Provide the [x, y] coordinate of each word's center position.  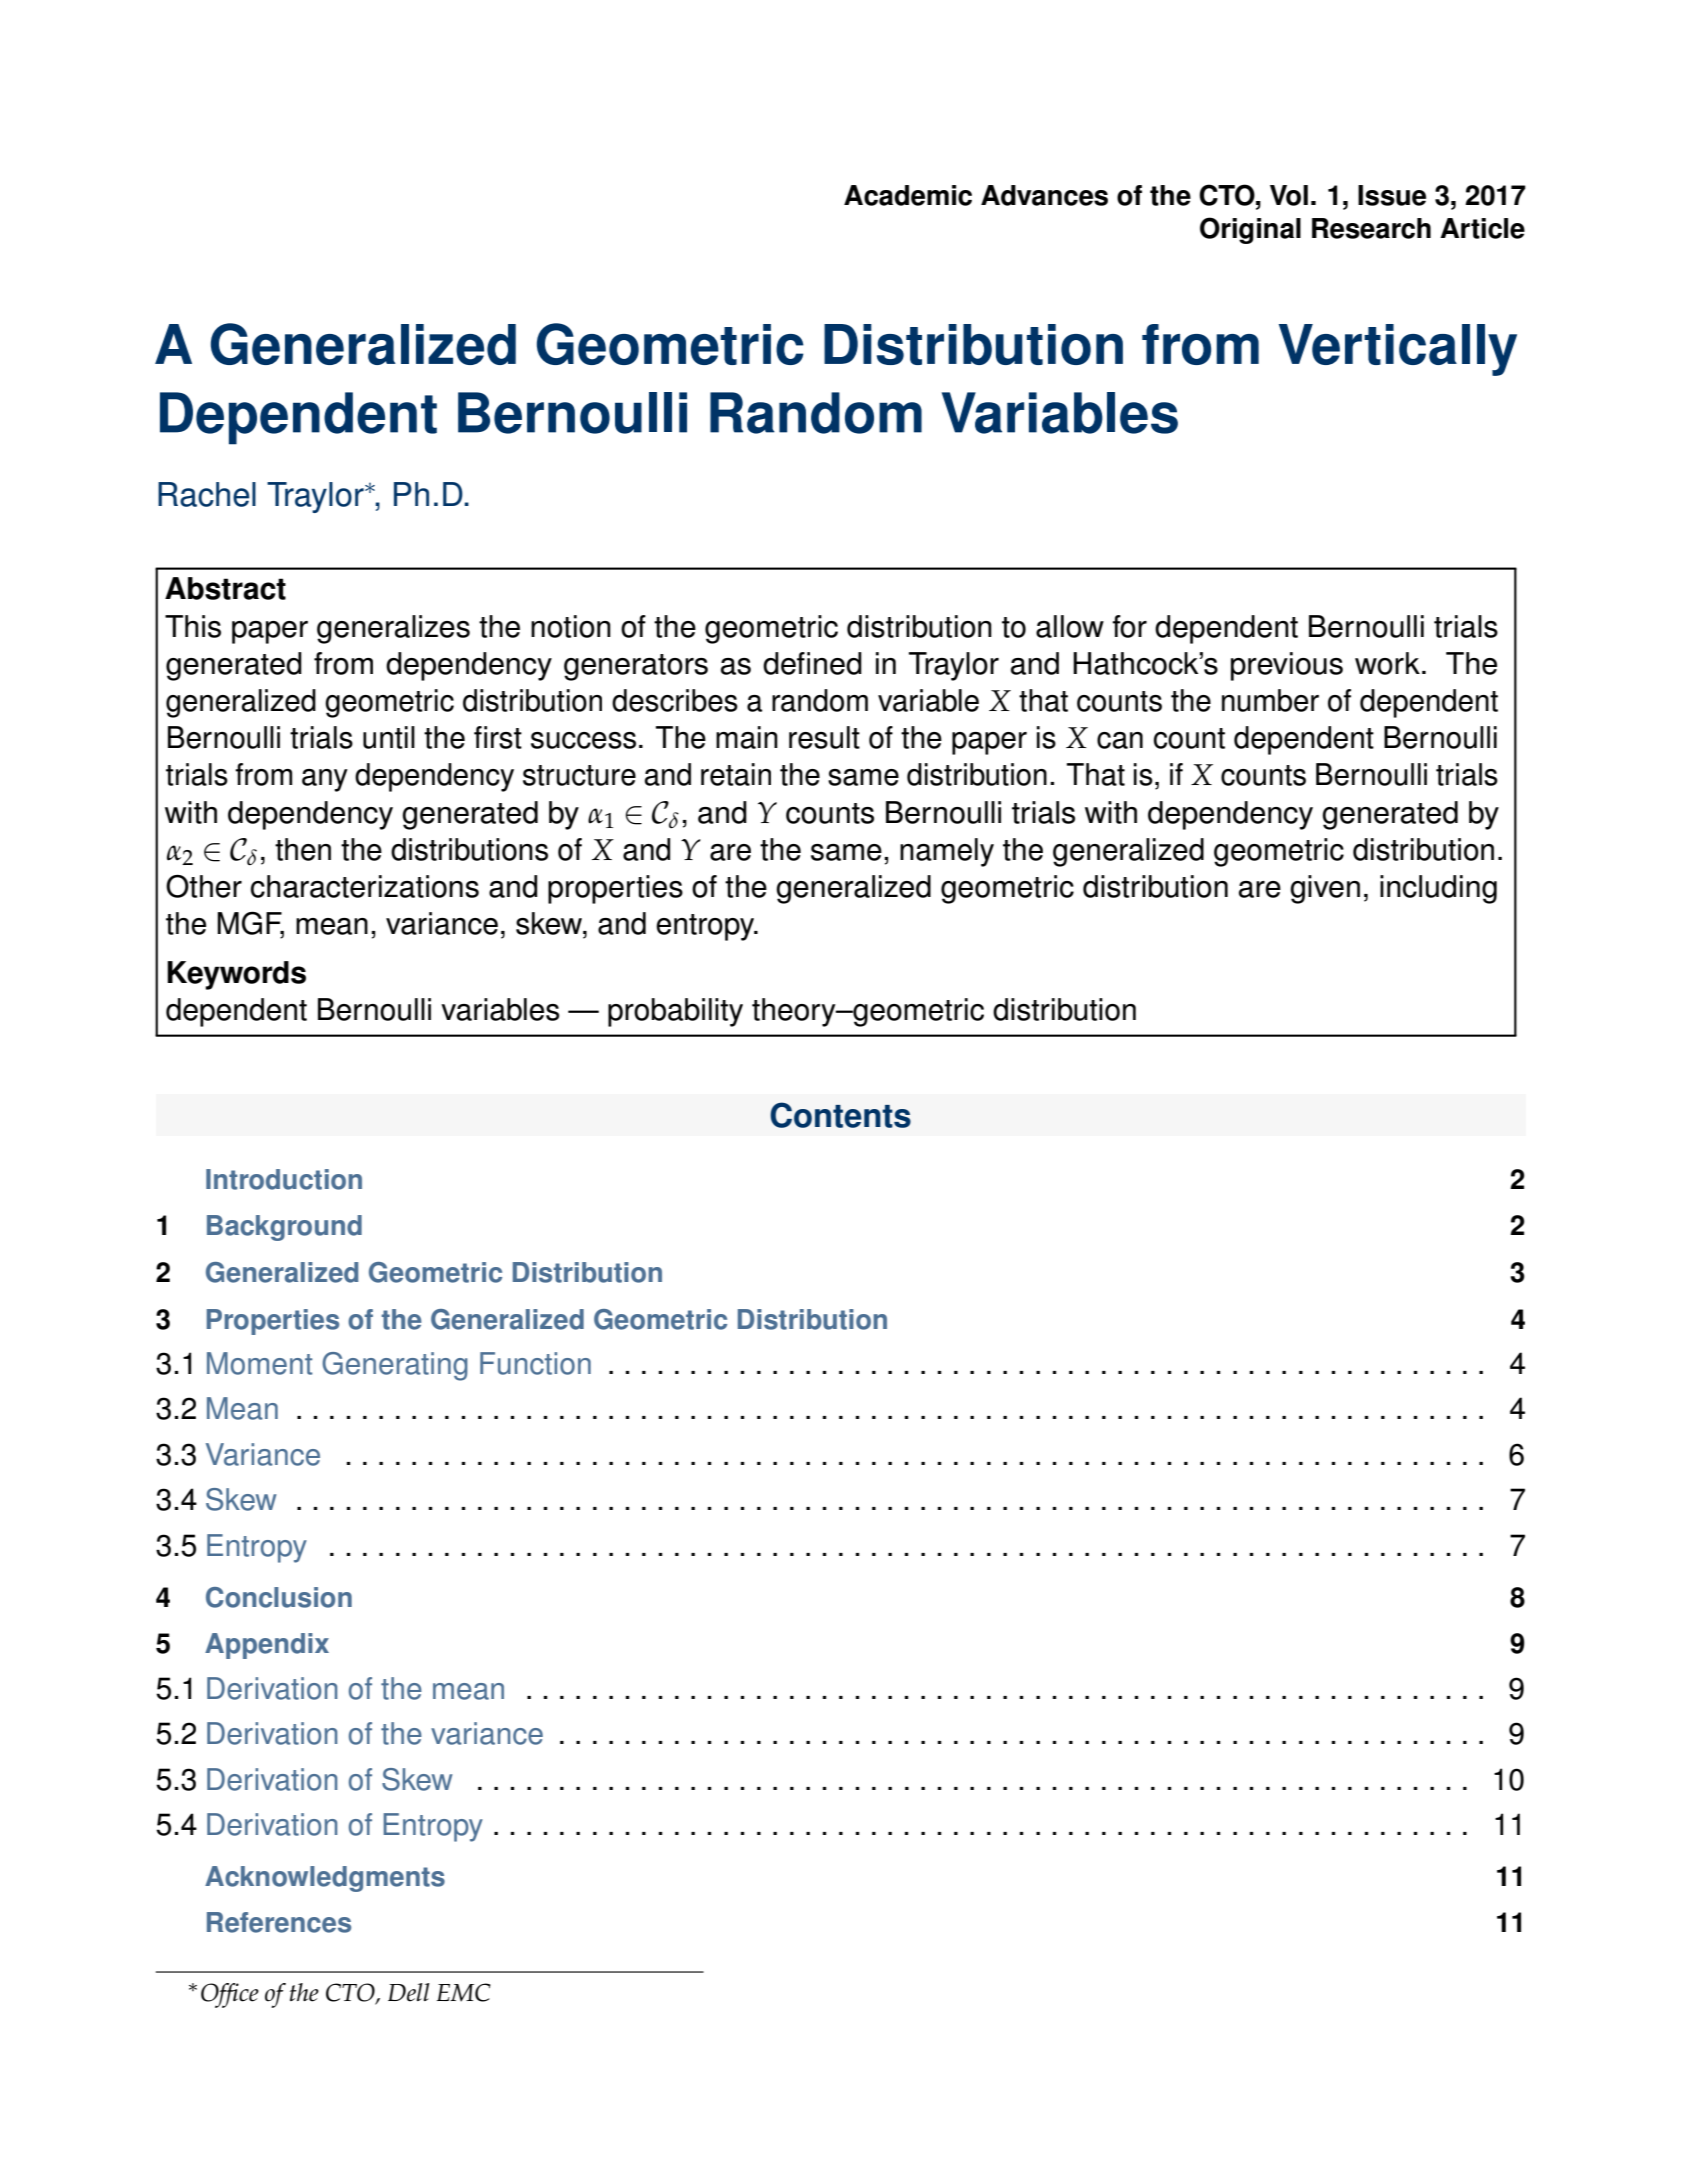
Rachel [207, 494]
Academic [908, 195]
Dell [409, 1992]
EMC [464, 1992]
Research [1371, 228]
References [279, 1922]
